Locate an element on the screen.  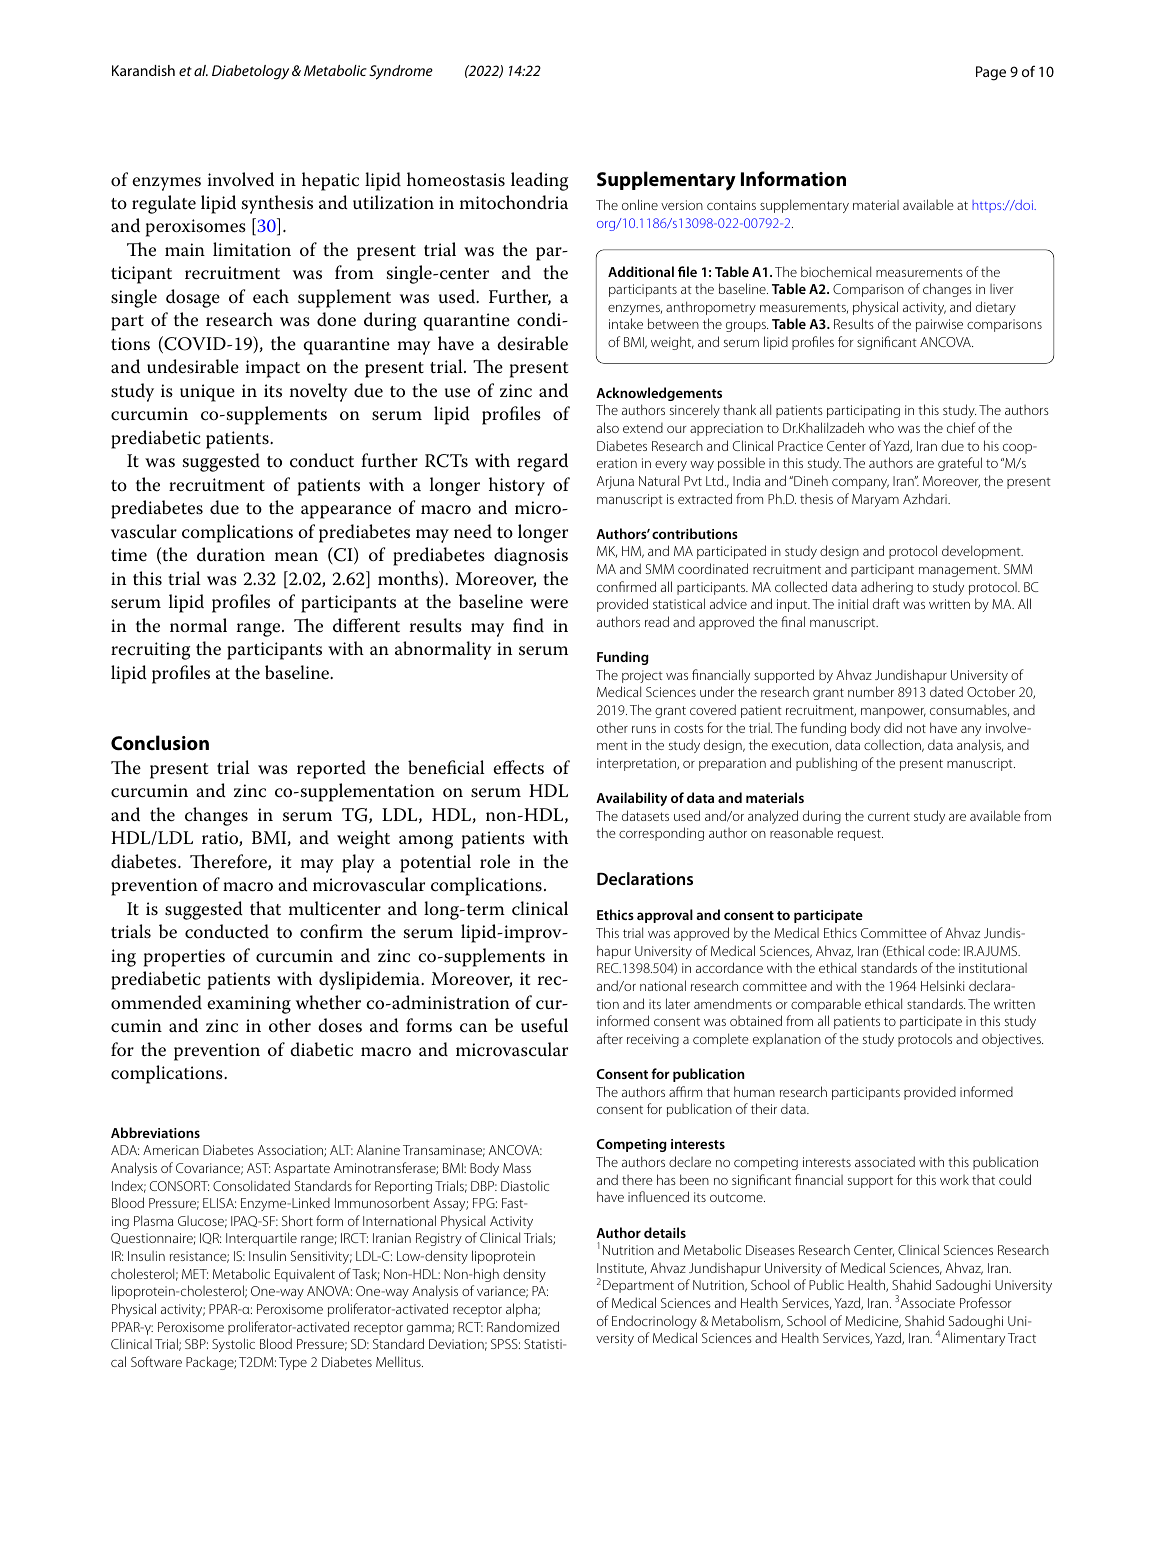
leading is located at coordinates (539, 181).
